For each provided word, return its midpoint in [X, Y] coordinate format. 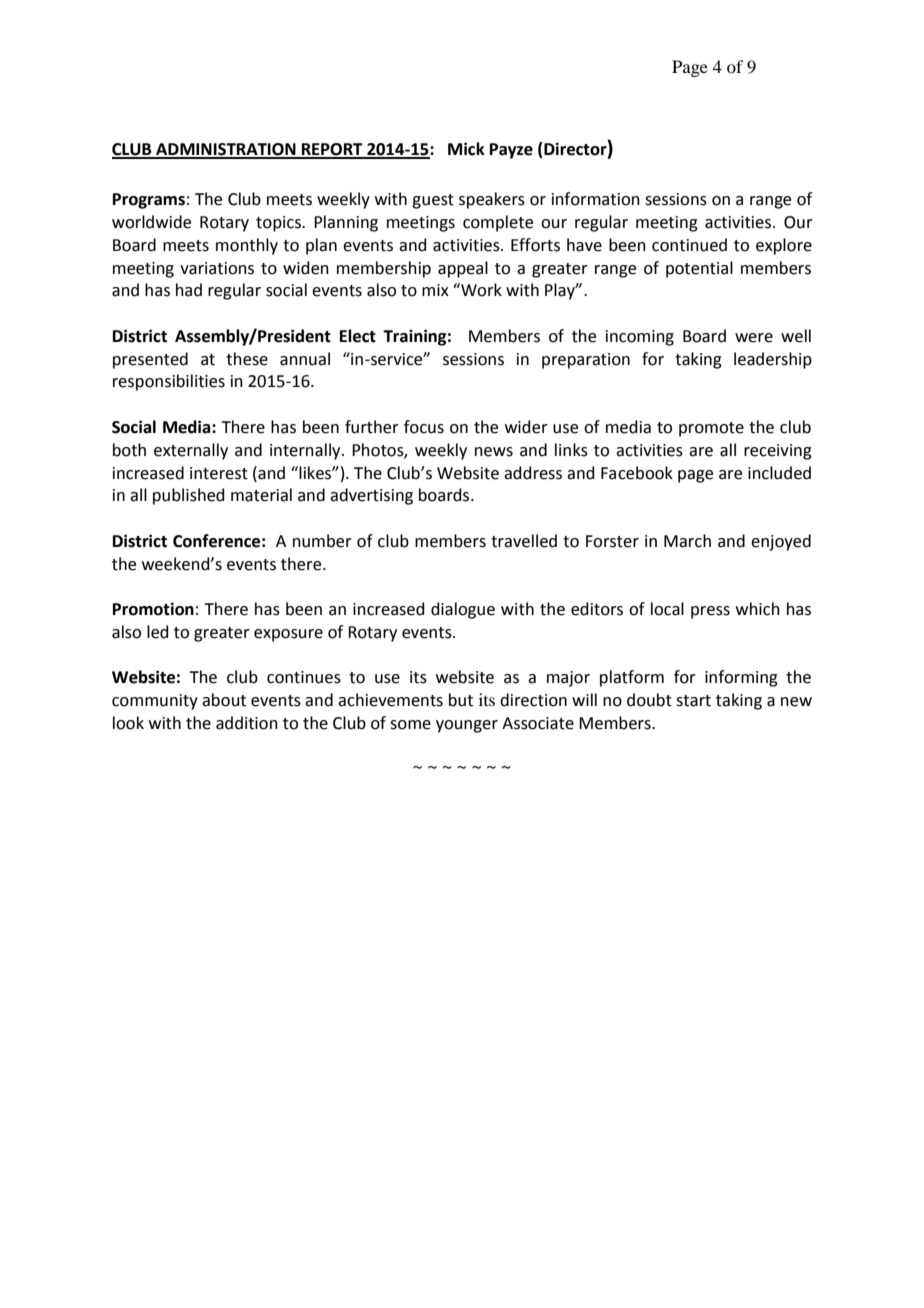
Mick [466, 149]
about [224, 700]
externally [191, 451]
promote [711, 429]
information [596, 199]
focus [424, 427]
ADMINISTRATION [226, 150]
